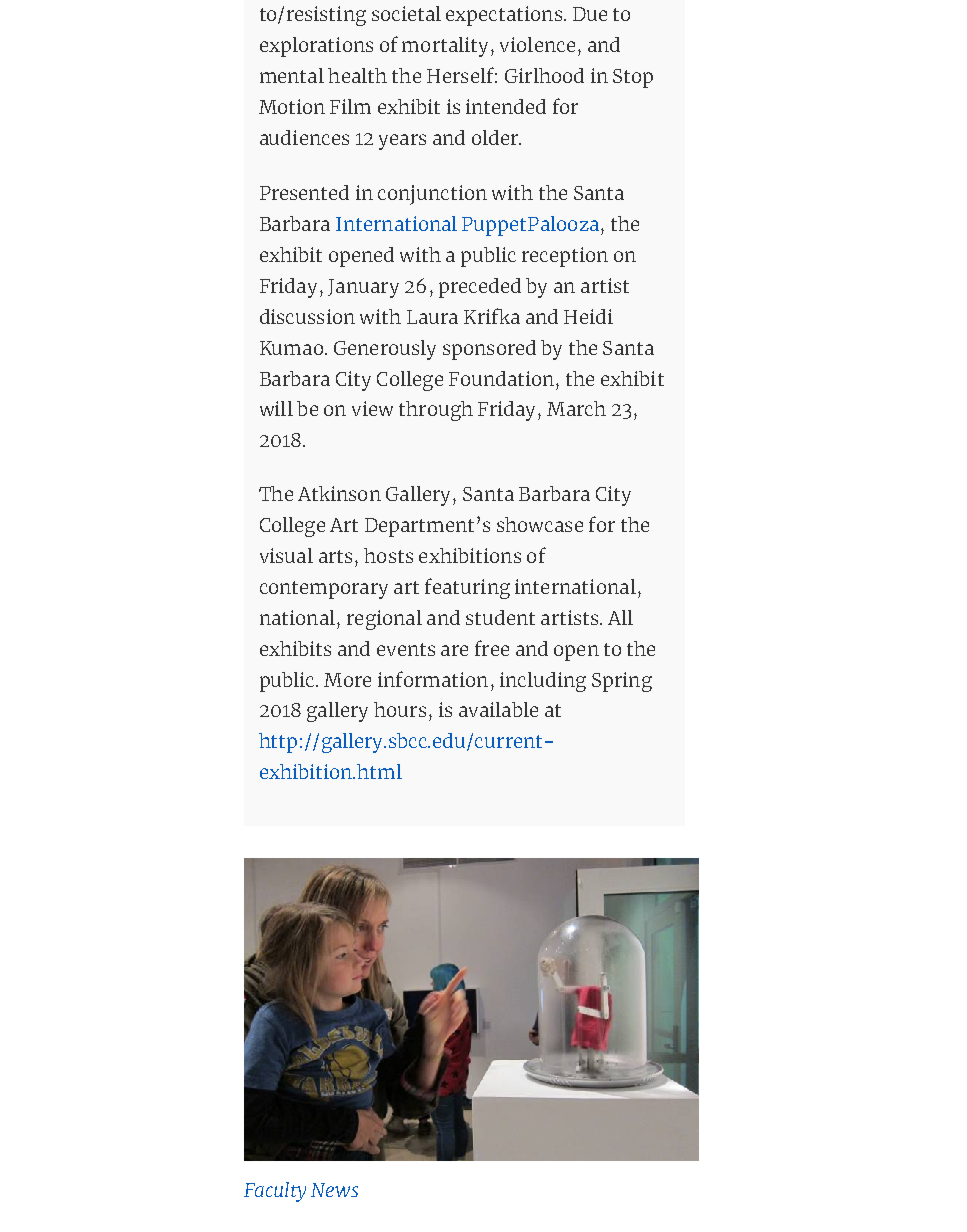 Image resolution: width=967 pixels, height=1232 pixels. Describe the element at coordinates (316, 47) in the screenshot. I see `explorations` at that location.
